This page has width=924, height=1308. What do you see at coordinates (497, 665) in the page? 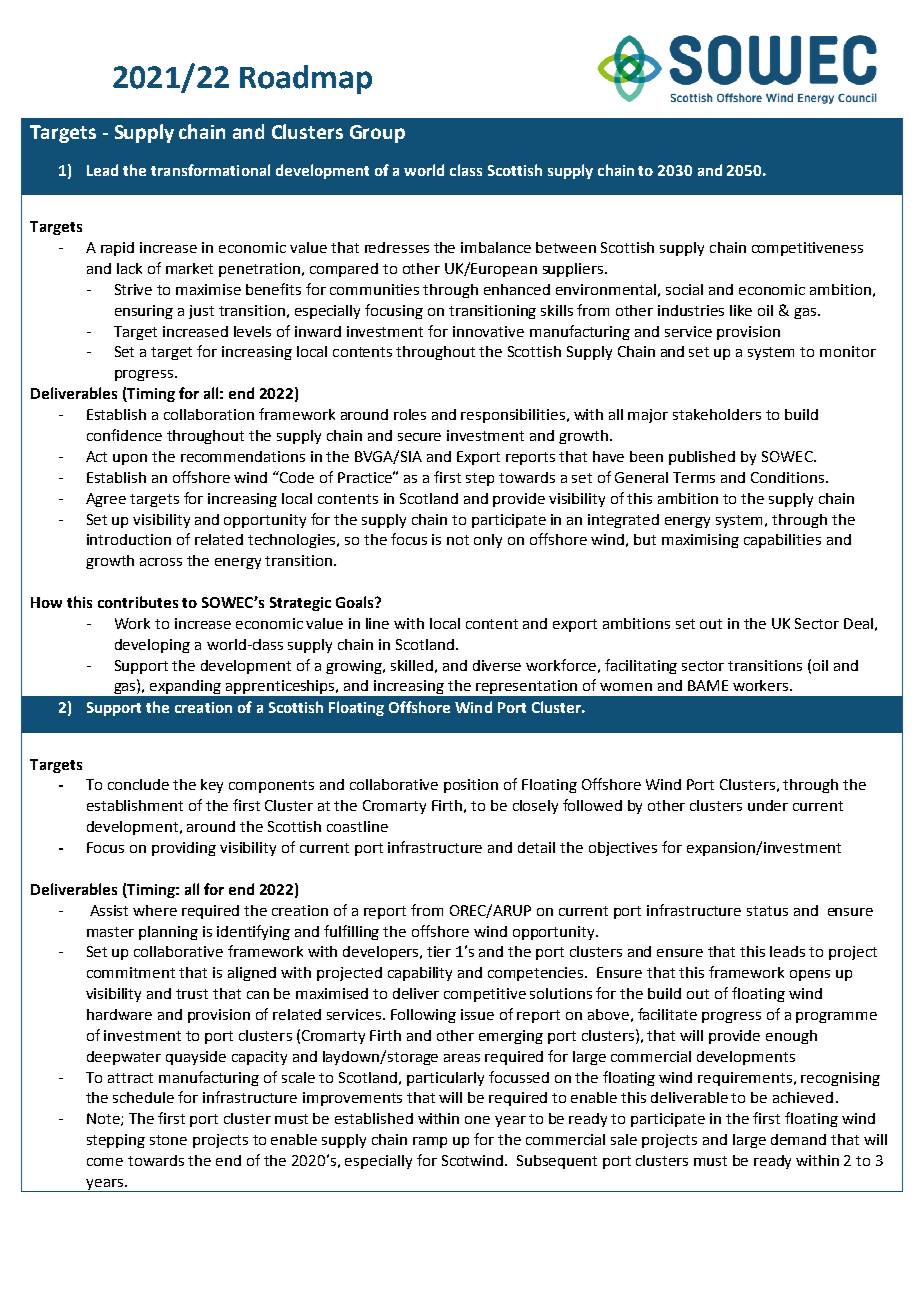
I see `diverse` at bounding box center [497, 665].
